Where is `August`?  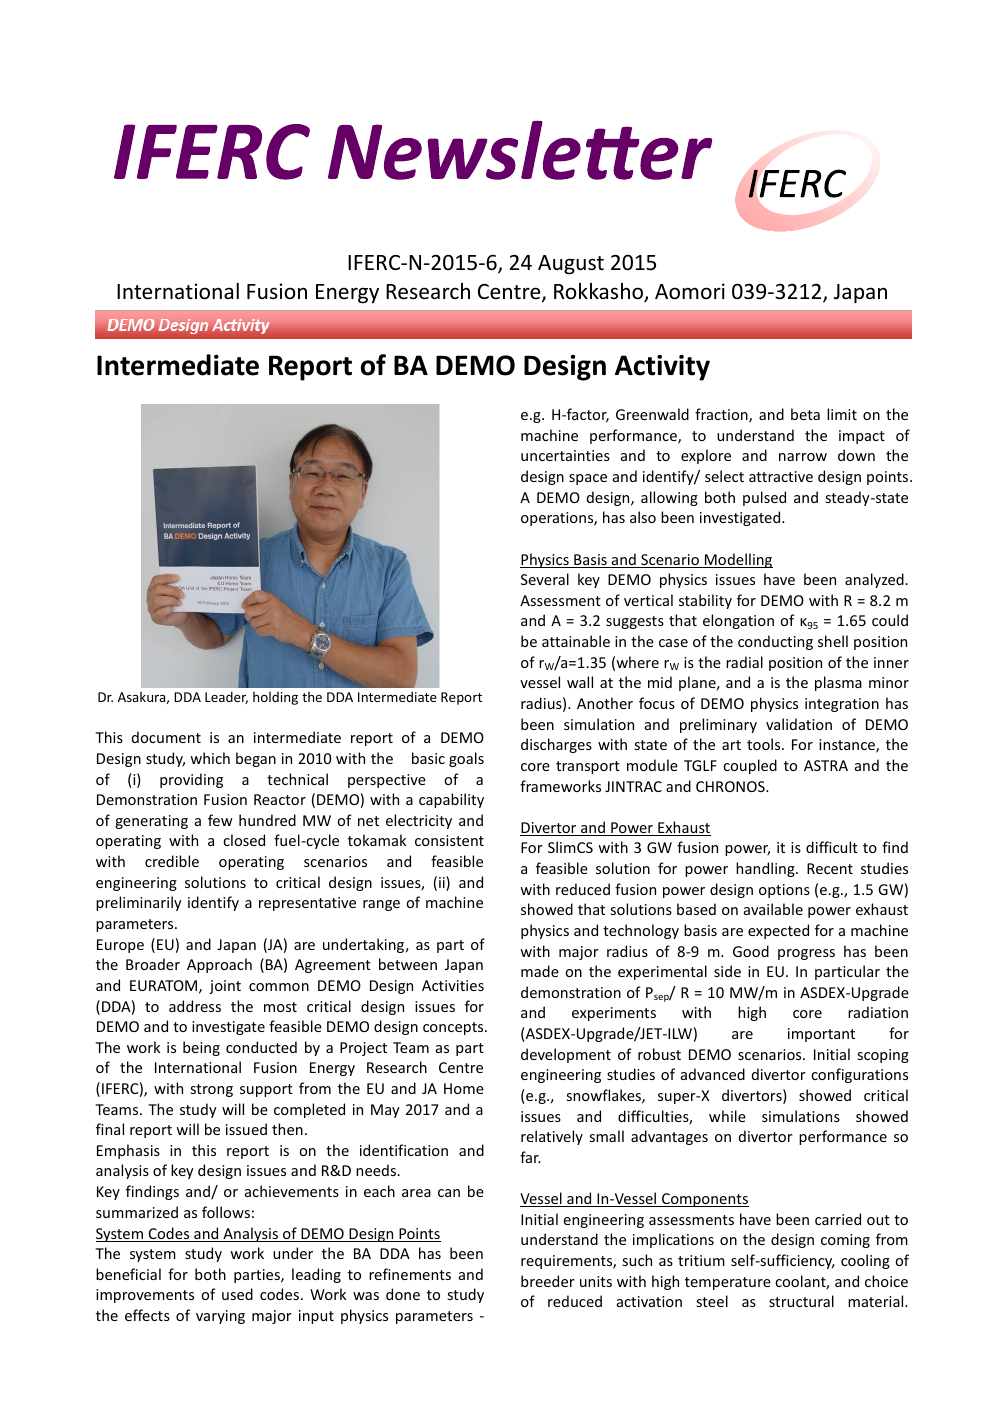
August is located at coordinates (571, 265).
